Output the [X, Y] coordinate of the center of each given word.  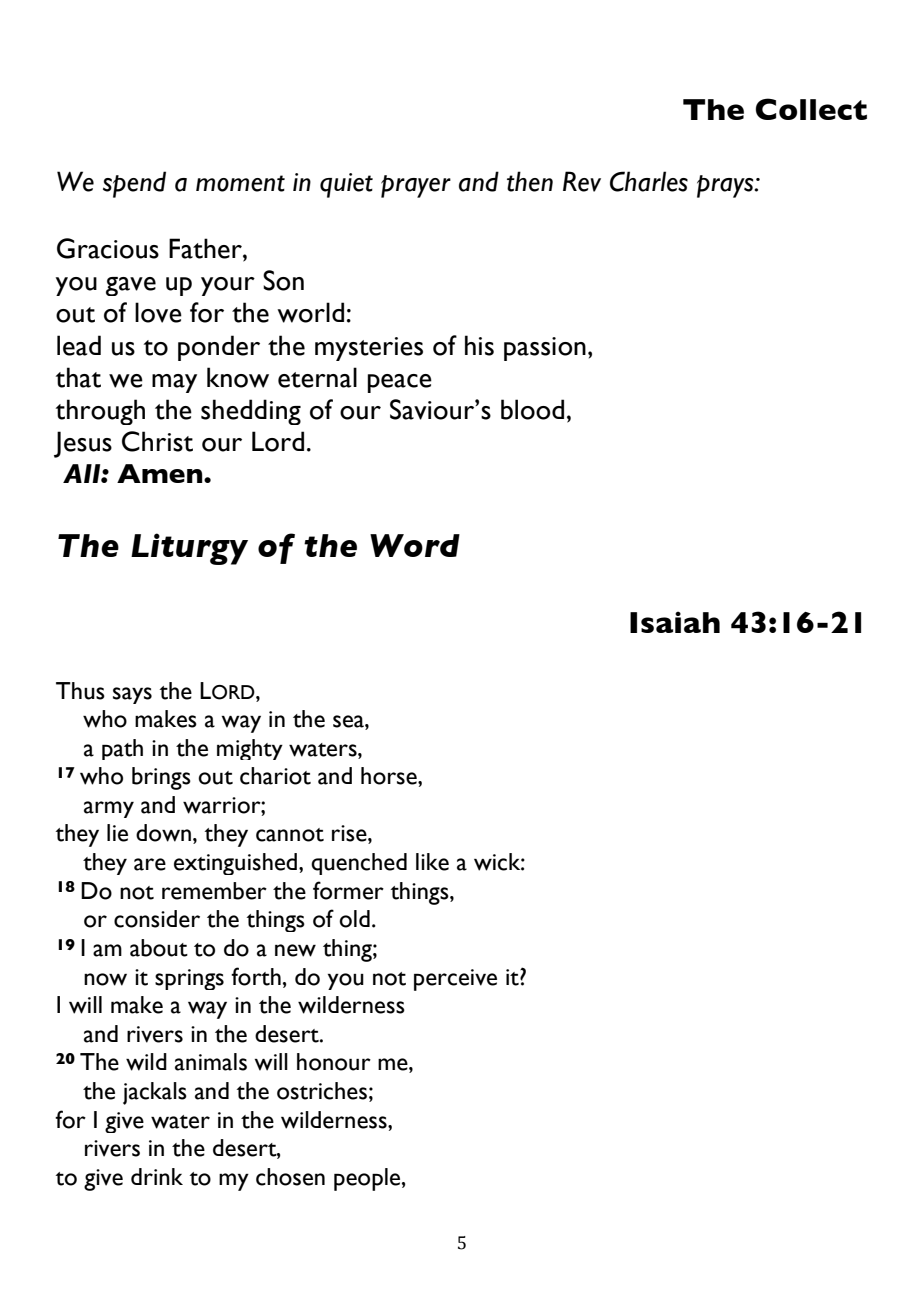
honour [334, 1062]
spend [134, 184]
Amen [161, 473]
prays [726, 186]
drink [157, 1176]
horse [390, 776]
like [432, 862]
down [163, 833]
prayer [416, 186]
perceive [455, 980]
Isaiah [675, 622]
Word [415, 545]
